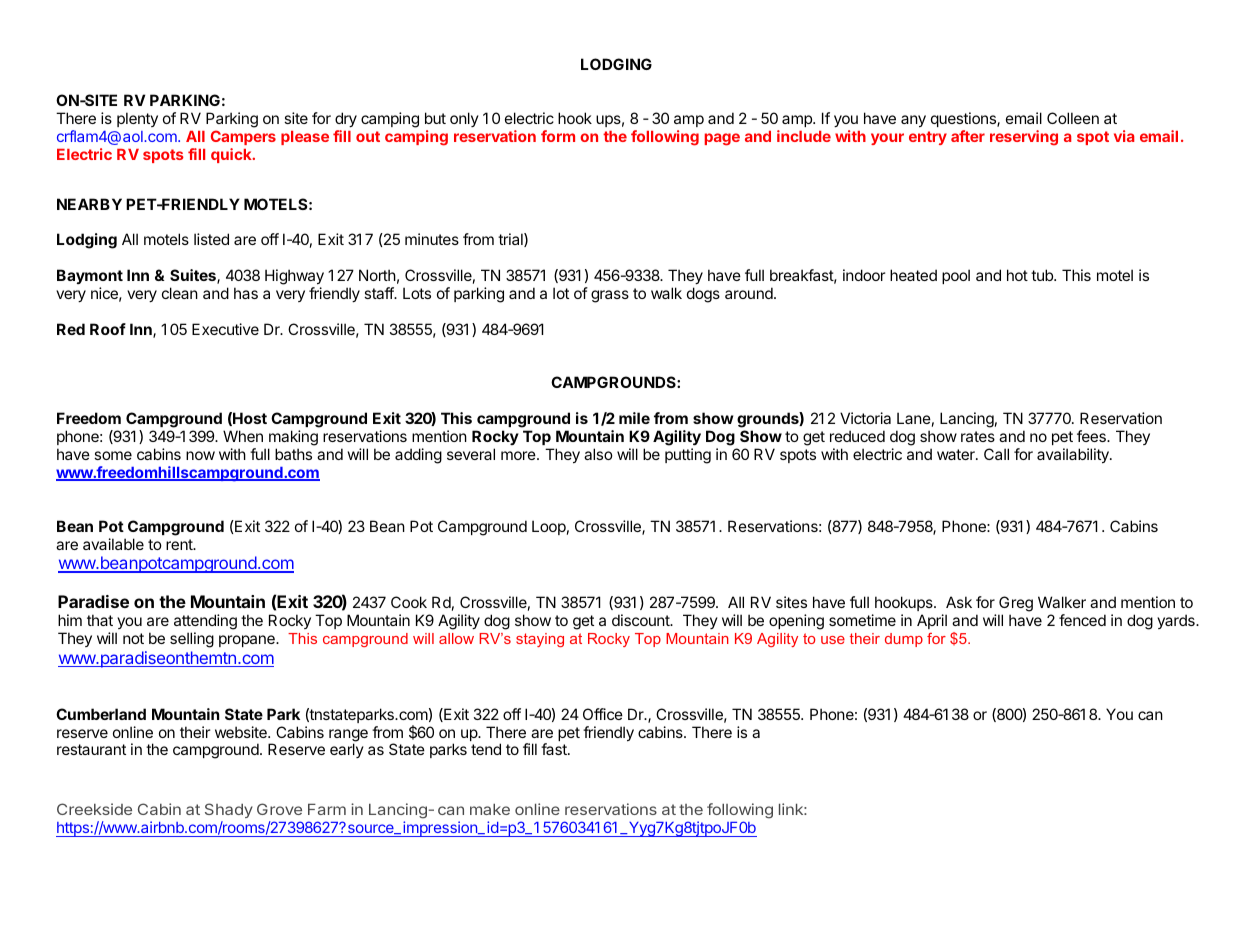  I want to click on selling, so click(192, 640).
